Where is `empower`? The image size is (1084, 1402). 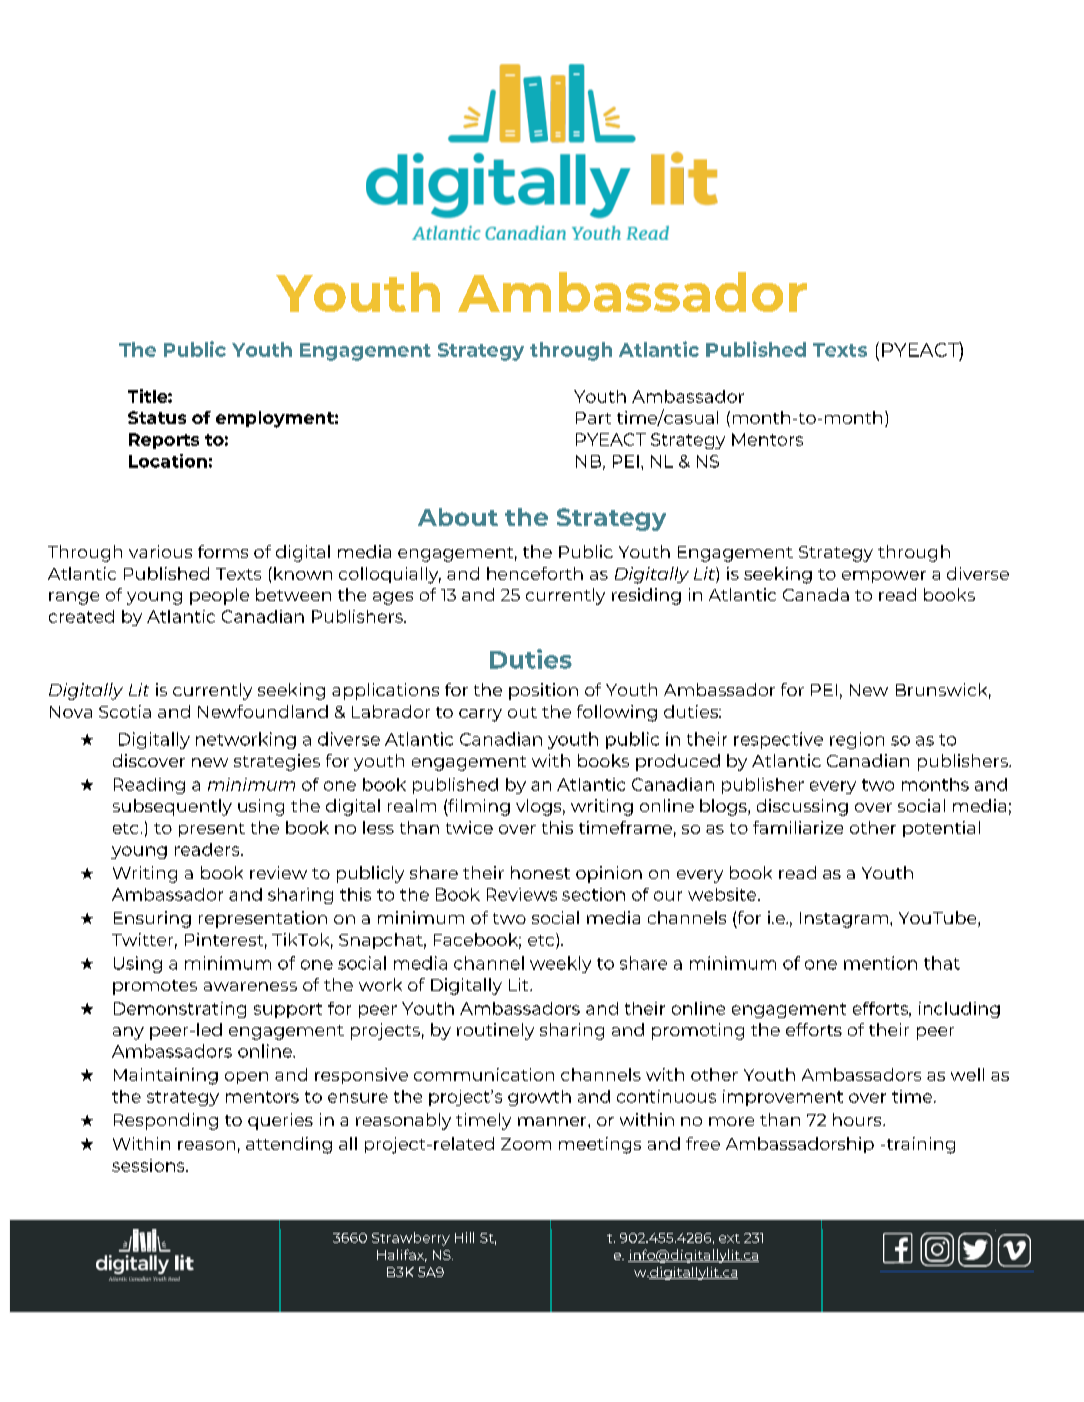 empower is located at coordinates (884, 577).
